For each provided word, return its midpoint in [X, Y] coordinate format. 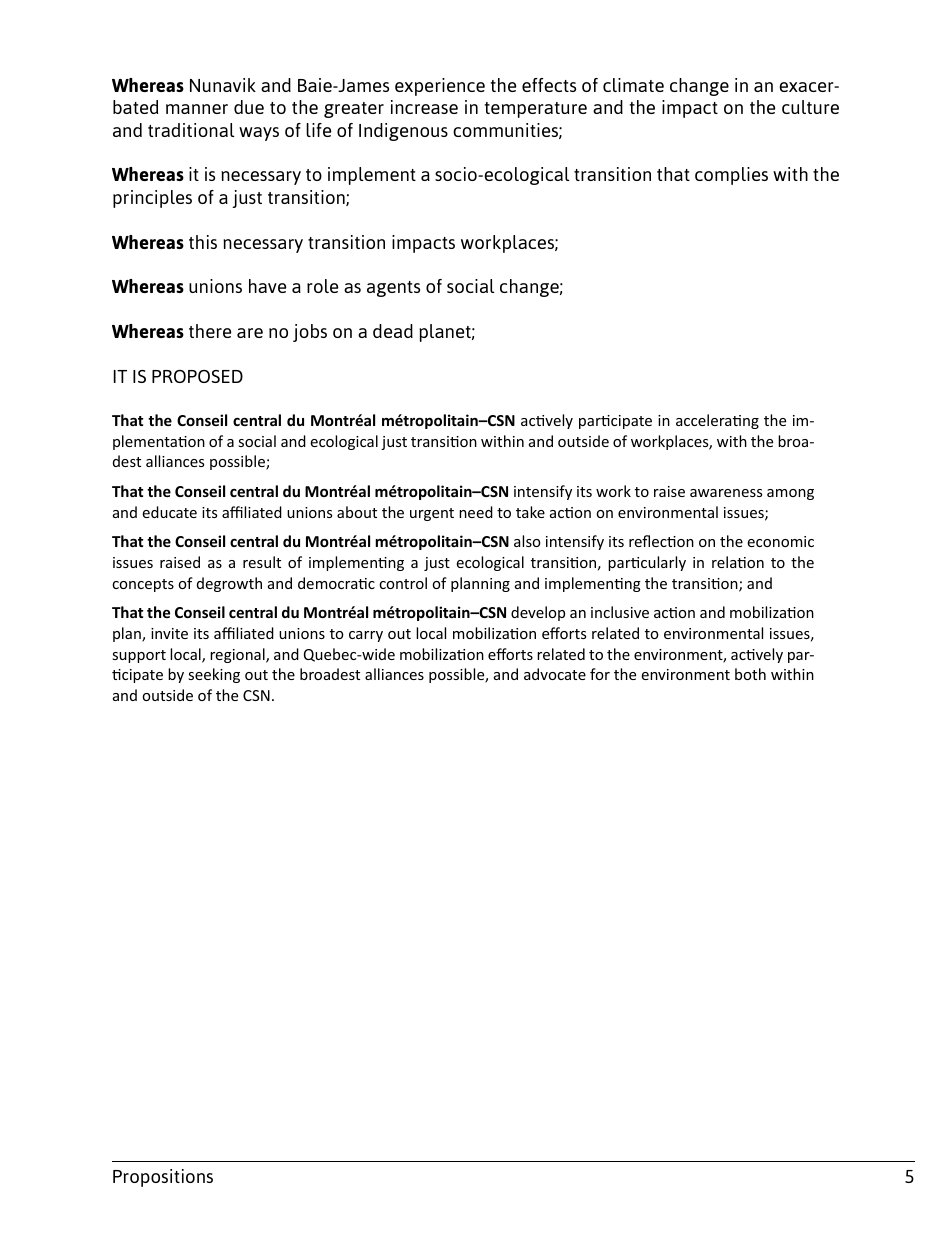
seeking [214, 675]
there [210, 331]
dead [393, 331]
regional [238, 655]
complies [731, 176]
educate [169, 512]
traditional [191, 130]
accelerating [717, 421]
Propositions [163, 1178]
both [750, 674]
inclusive [620, 612]
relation [738, 562]
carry [366, 636]
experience [440, 87]
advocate [555, 674]
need [476, 512]
